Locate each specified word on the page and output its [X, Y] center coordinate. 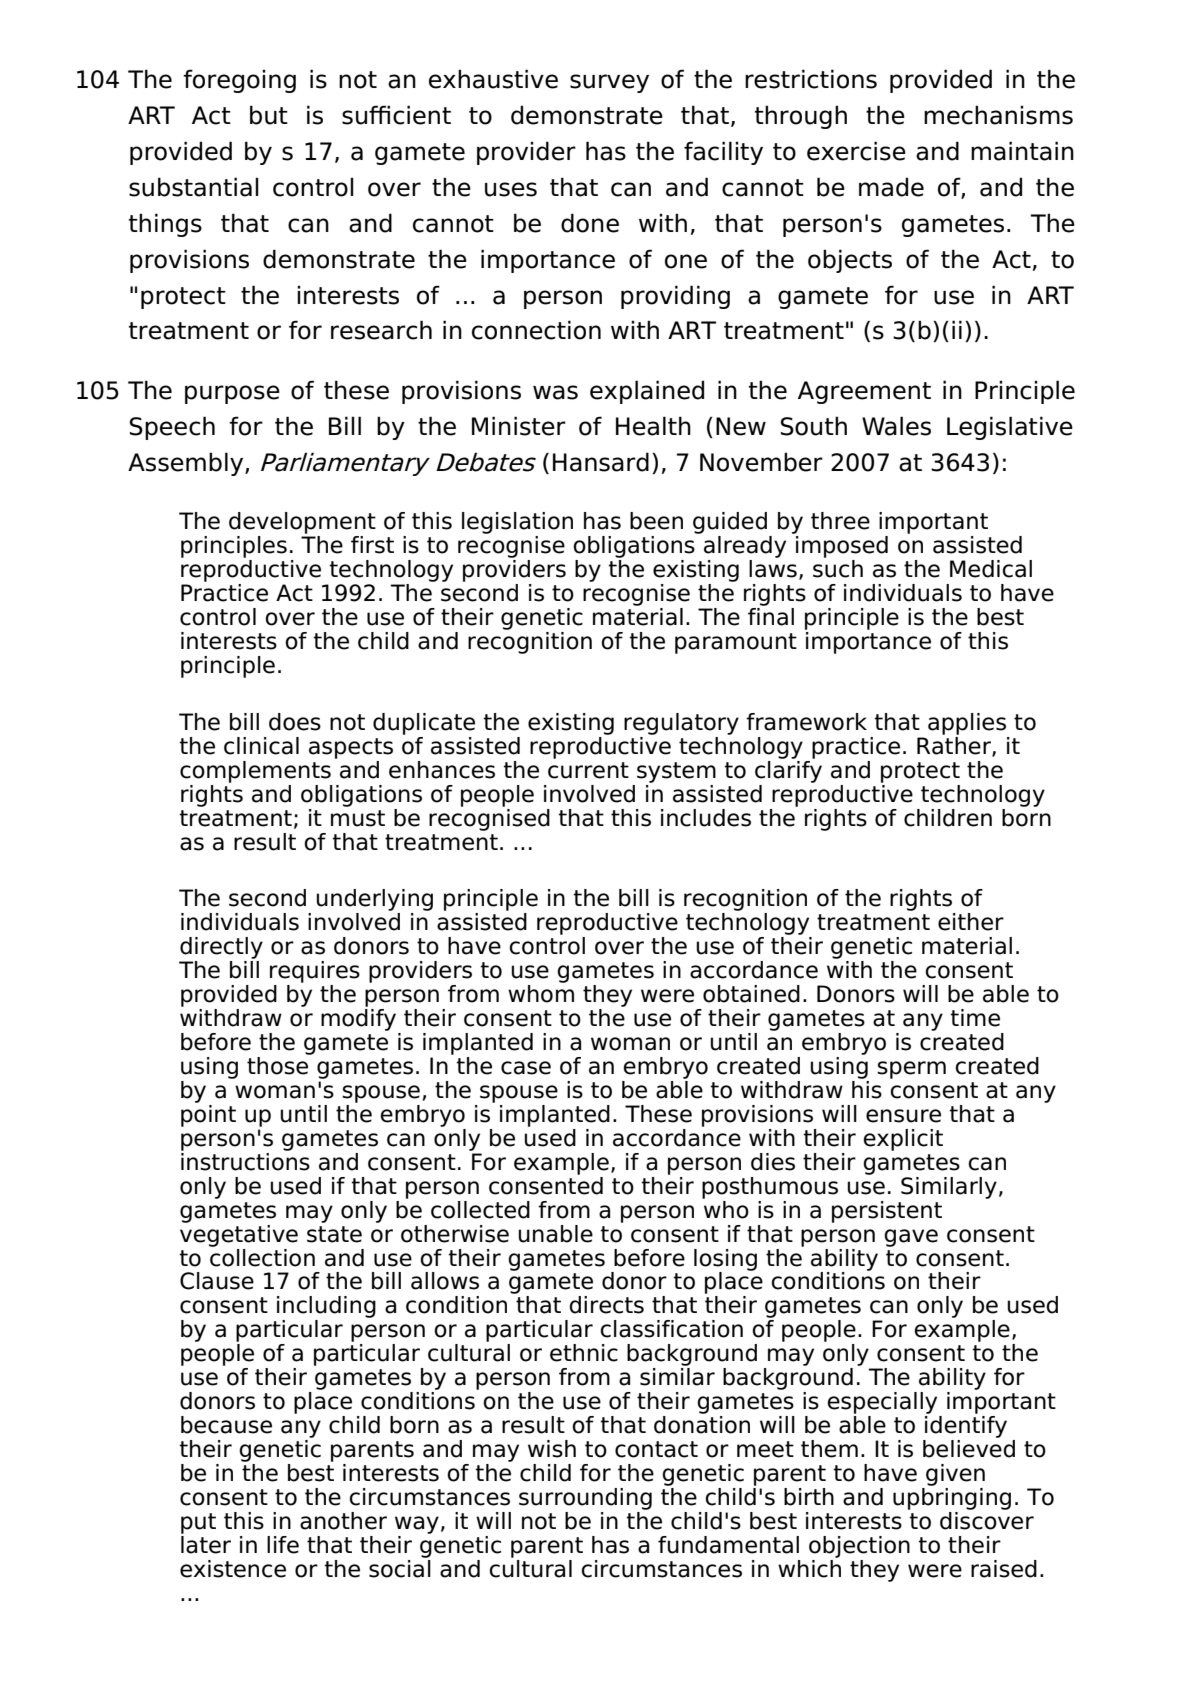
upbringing [952, 1497]
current [588, 770]
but [269, 115]
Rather [955, 745]
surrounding [585, 1499]
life [283, 1545]
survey [609, 83]
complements [255, 772]
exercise [856, 151]
